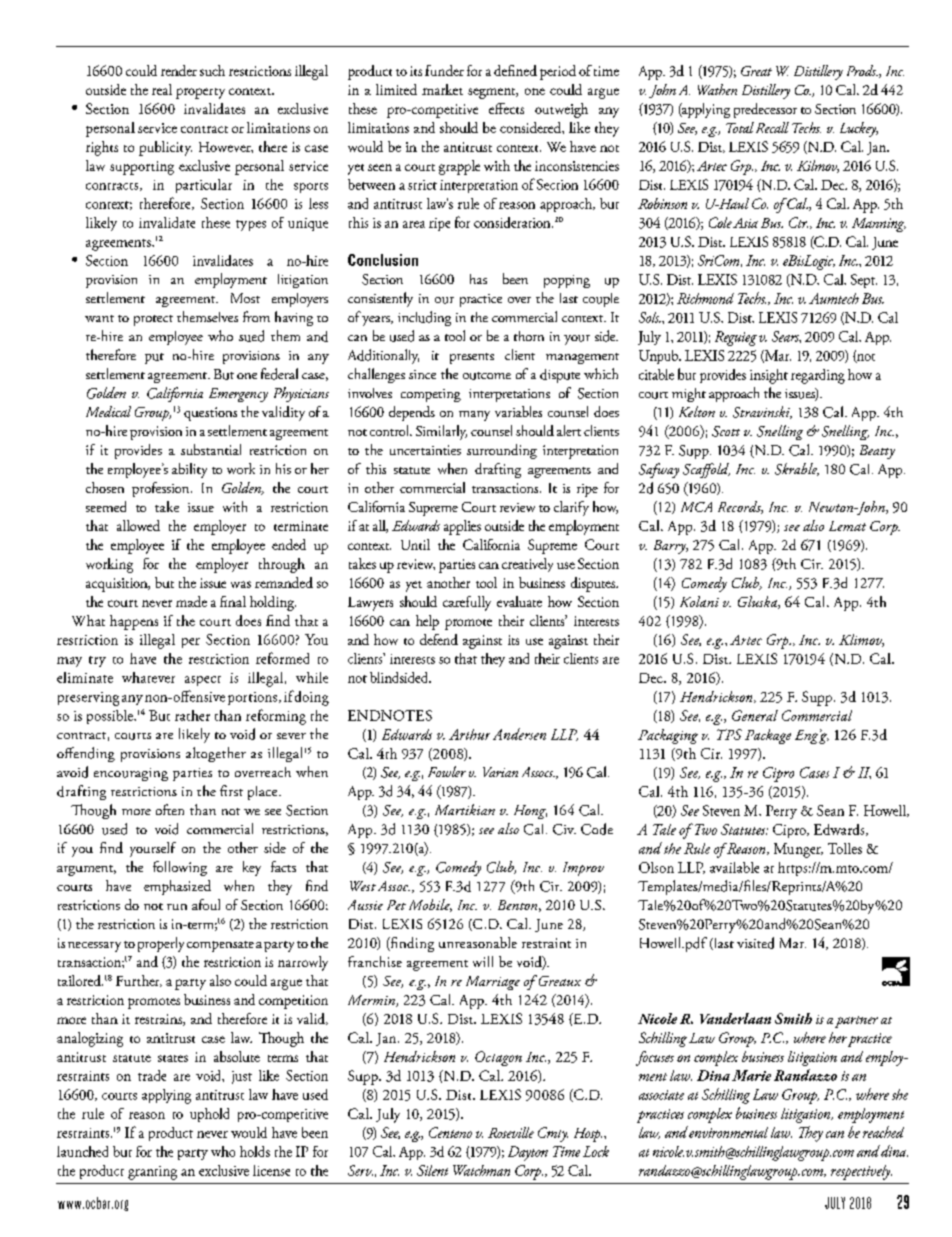 This document has height=1237, width=952. What do you see at coordinates (481, 1170) in the document?
I see `Watchman` at bounding box center [481, 1170].
